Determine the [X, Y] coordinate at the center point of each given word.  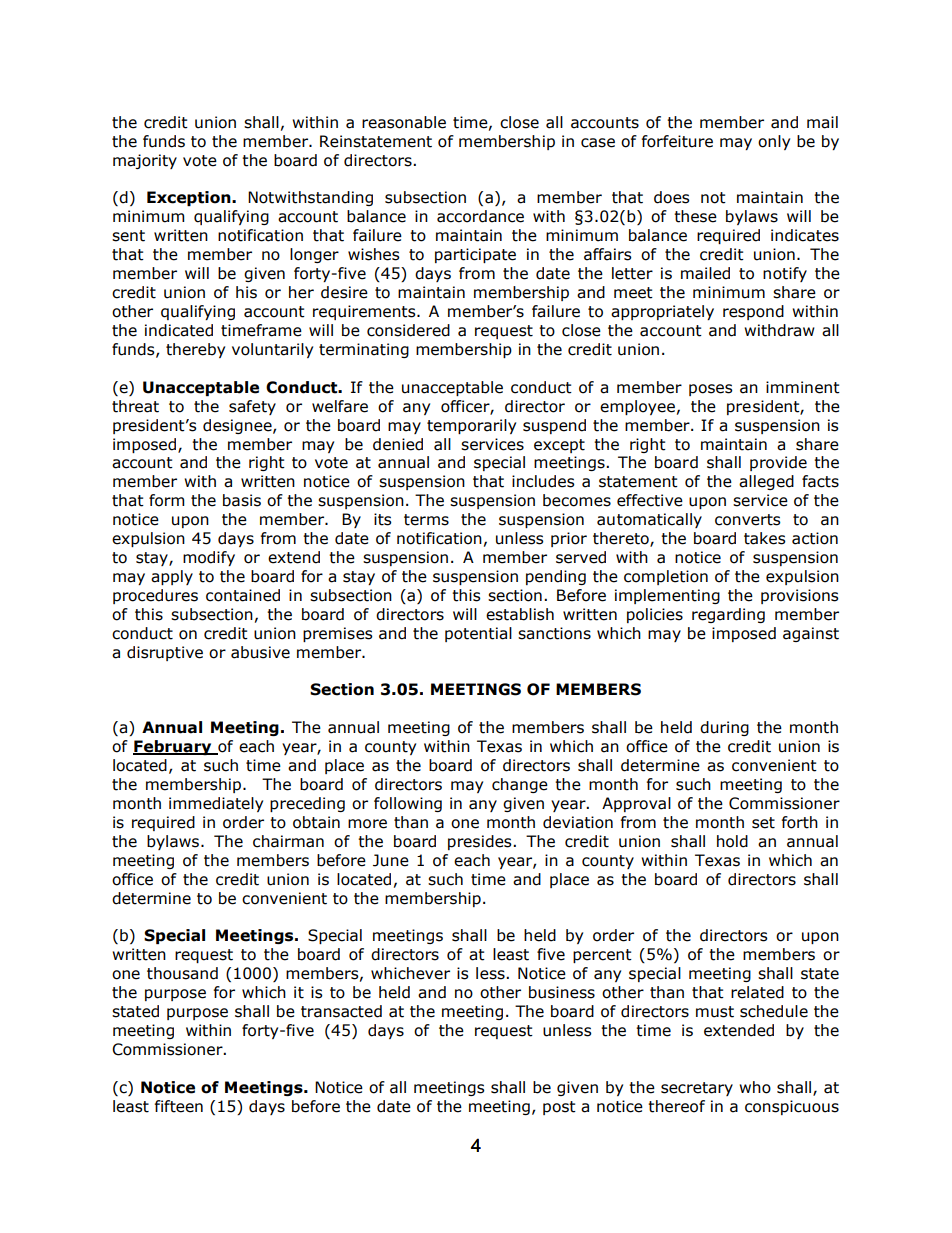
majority [145, 161]
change [520, 785]
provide [778, 463]
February [173, 747]
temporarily [471, 426]
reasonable [404, 122]
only [774, 142]
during [724, 728]
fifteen [179, 1106]
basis [242, 500]
